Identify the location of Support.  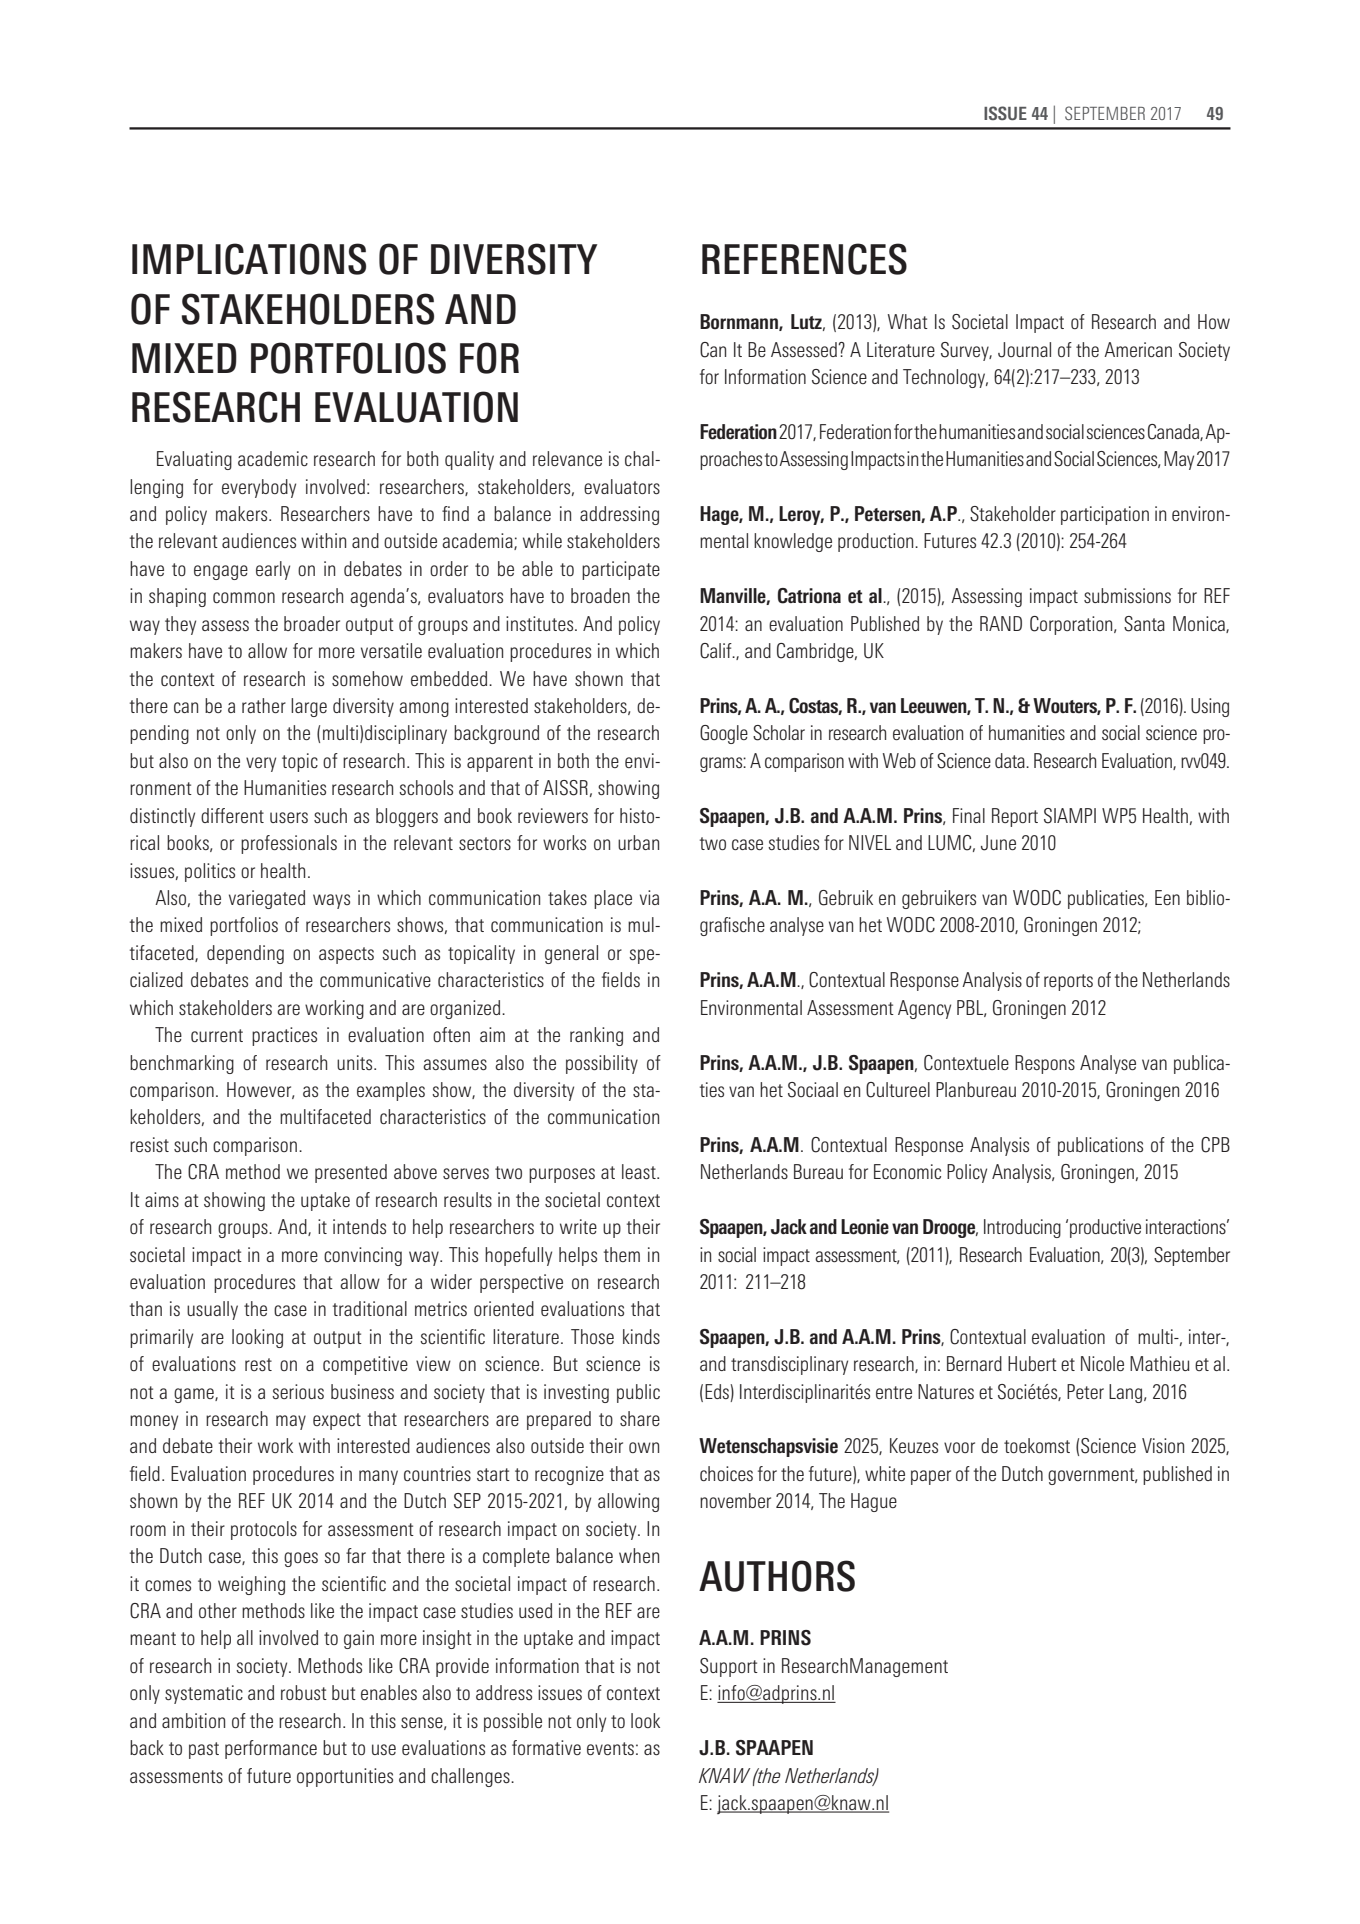
(729, 1667).
